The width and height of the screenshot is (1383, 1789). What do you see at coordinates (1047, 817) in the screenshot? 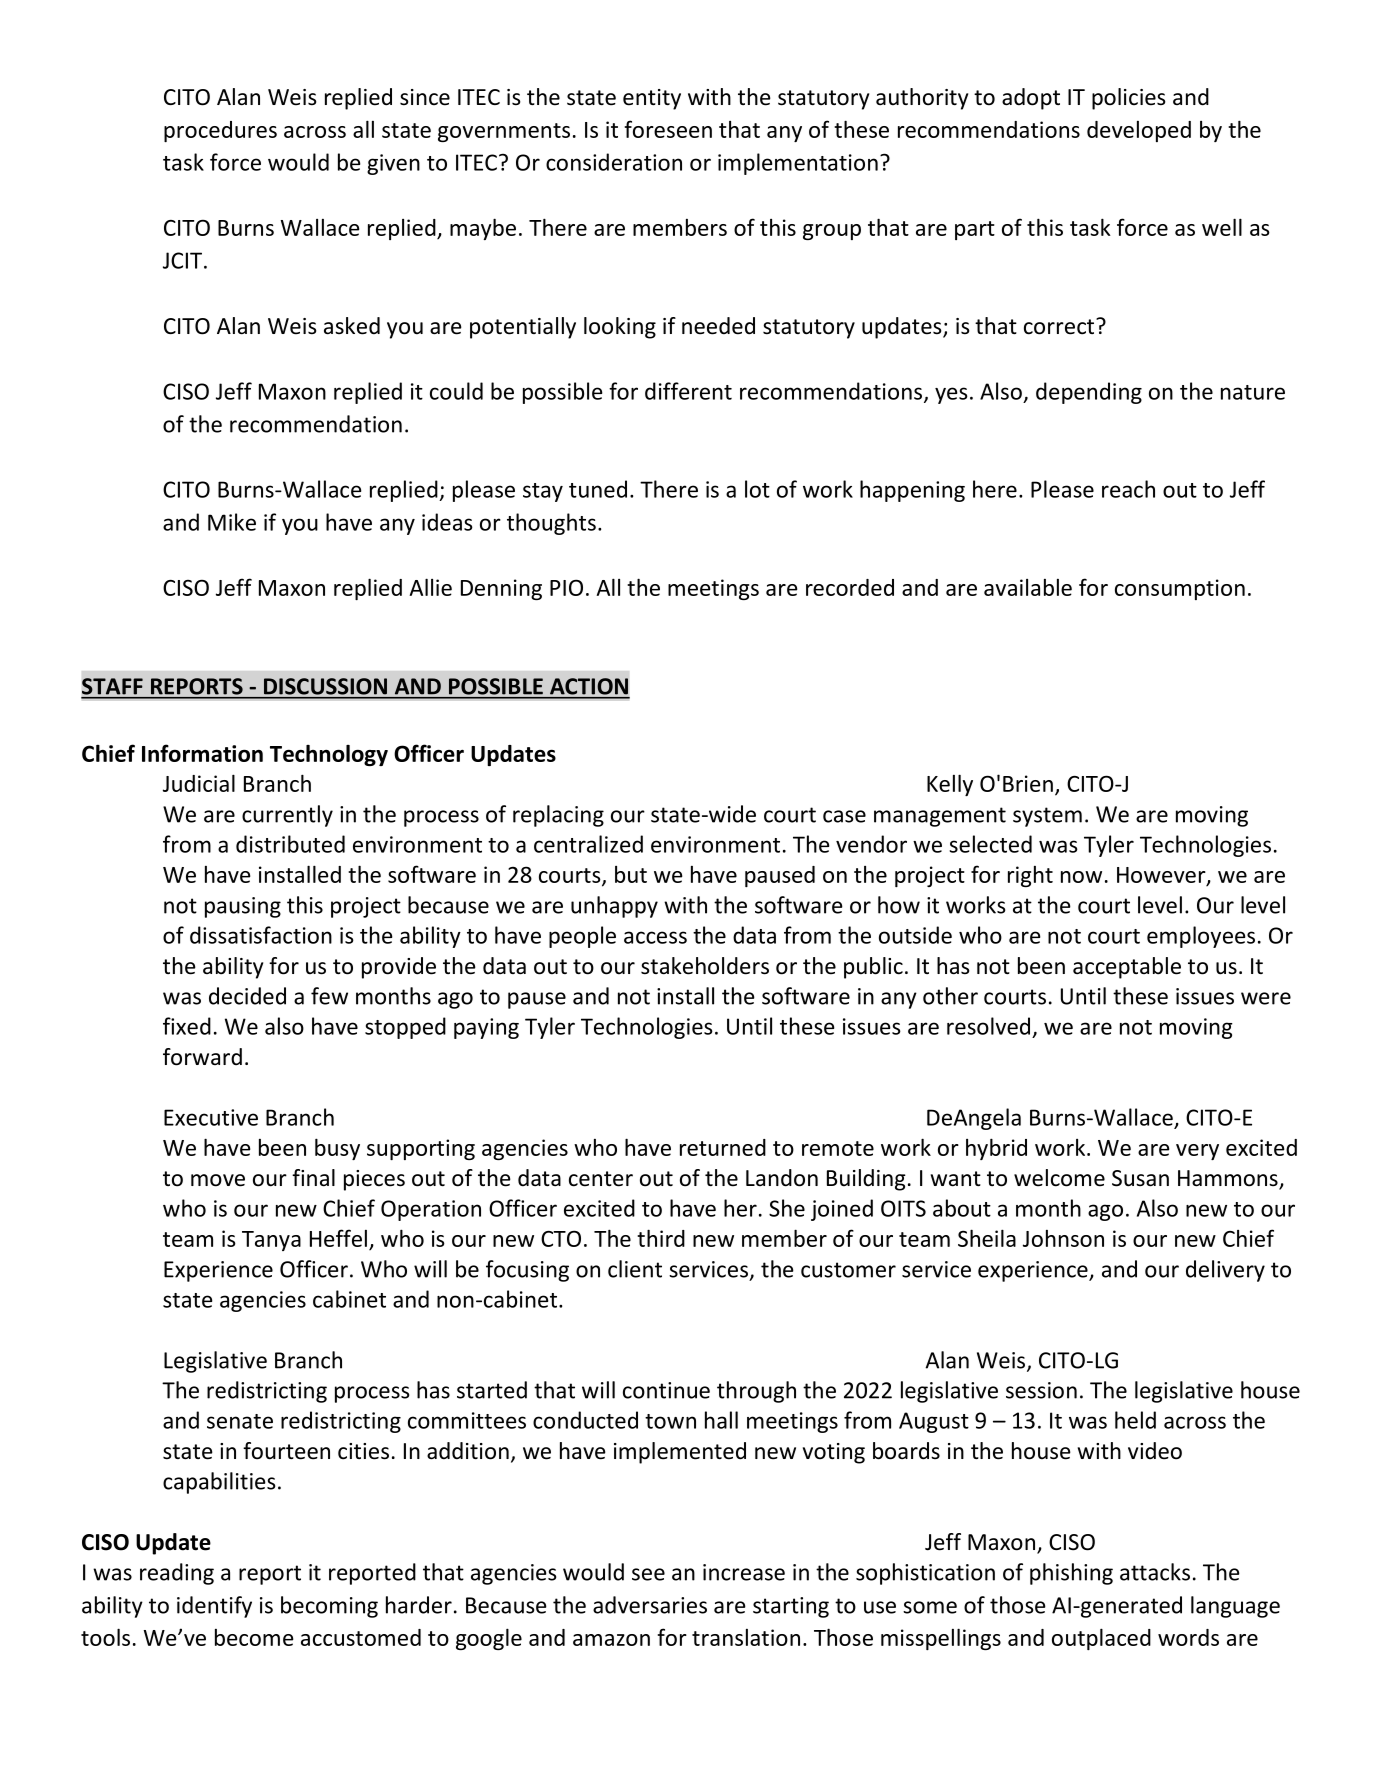
I see `system` at bounding box center [1047, 817].
